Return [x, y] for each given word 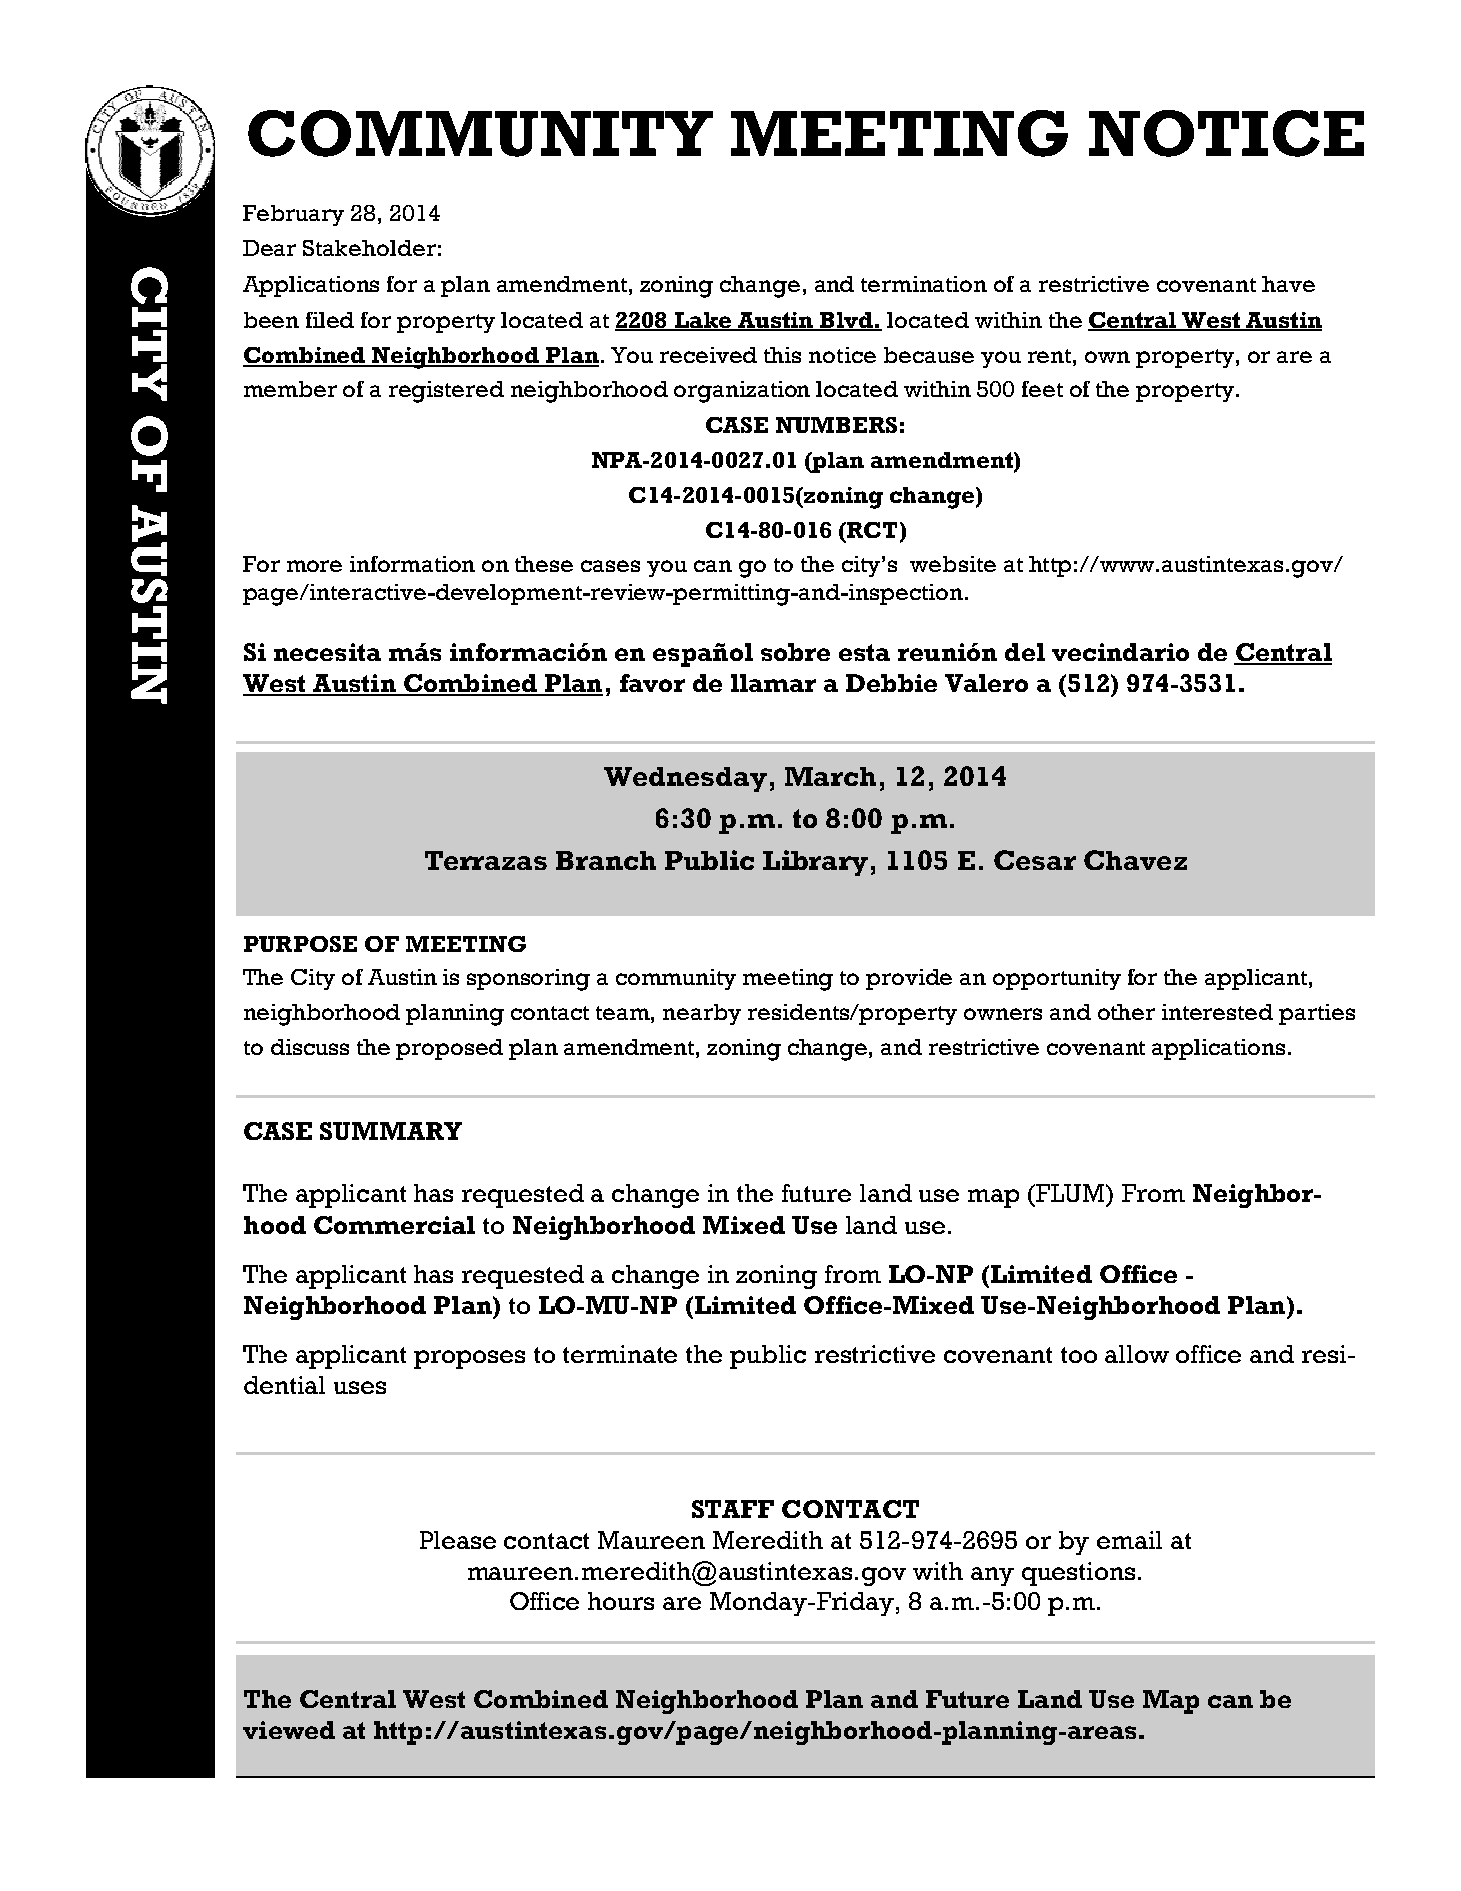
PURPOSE [300, 944]
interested [1217, 1012]
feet [1042, 389]
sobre [795, 652]
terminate [620, 1354]
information [412, 564]
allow [1137, 1354]
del [1025, 652]
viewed [289, 1730]
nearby [702, 1014]
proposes [469, 1359]
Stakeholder [369, 248]
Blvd [846, 321]
